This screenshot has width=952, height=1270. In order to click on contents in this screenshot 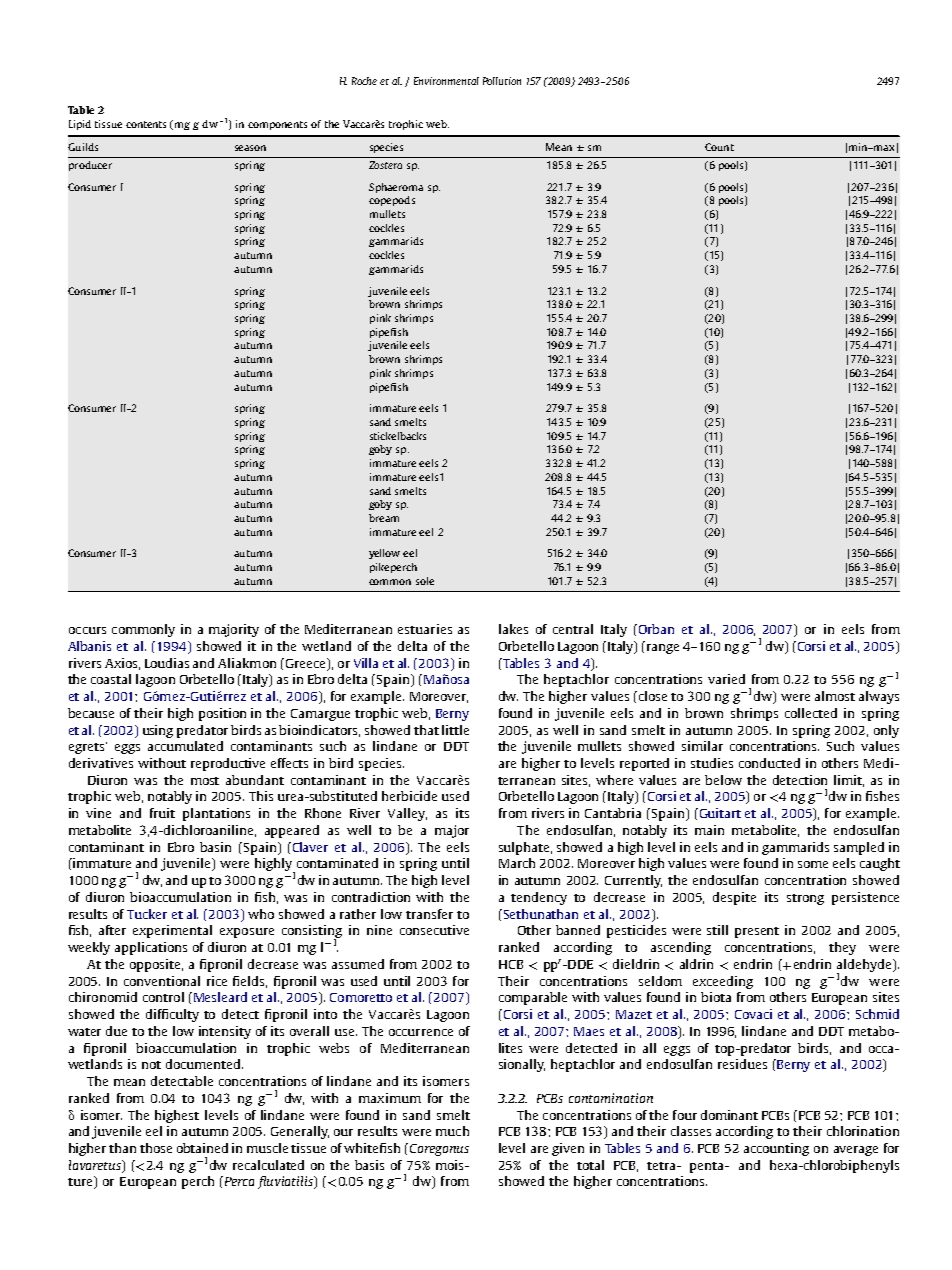, I will do `click(146, 124)`.
